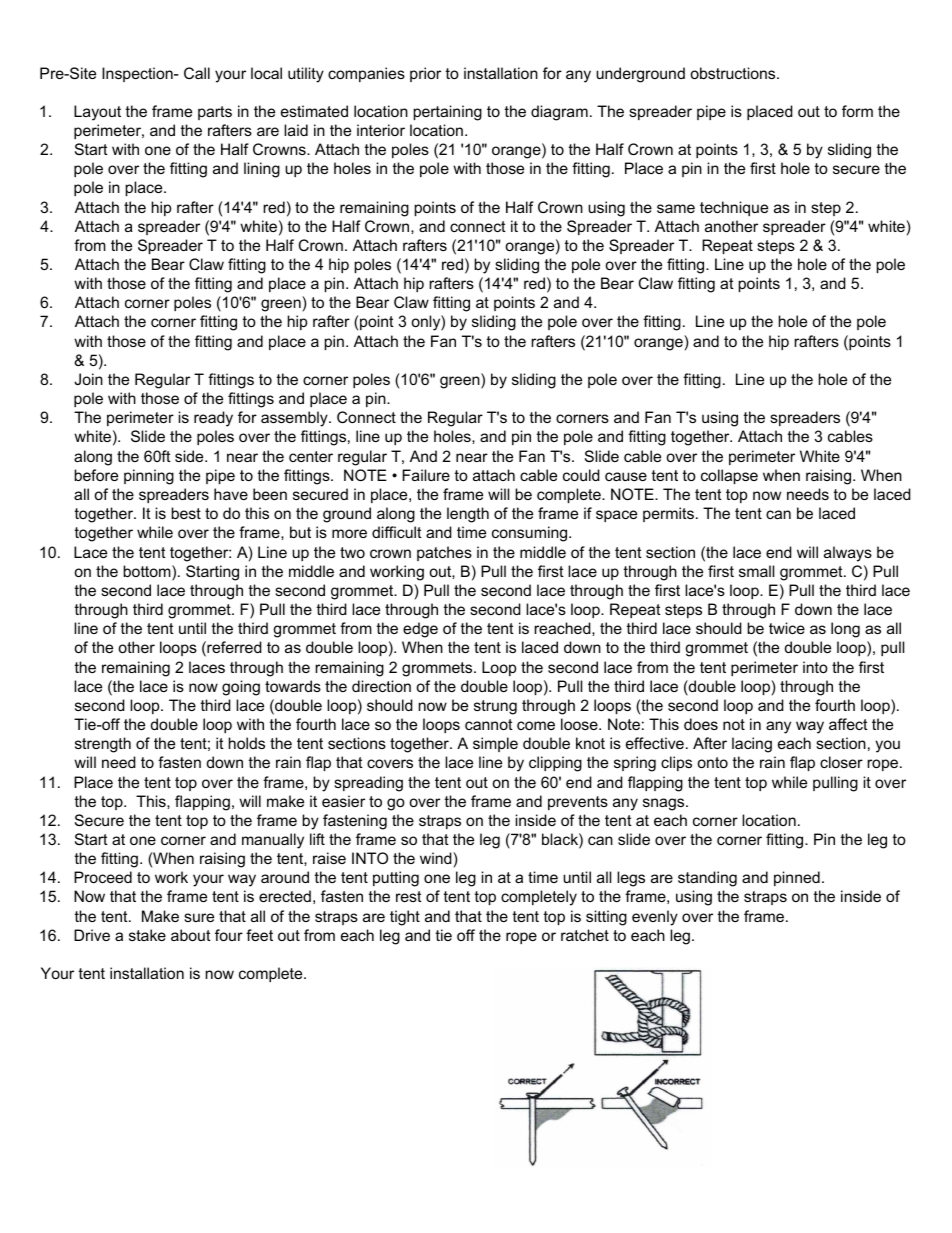  Describe the element at coordinates (752, 745) in the image. I see `lacing` at that location.
